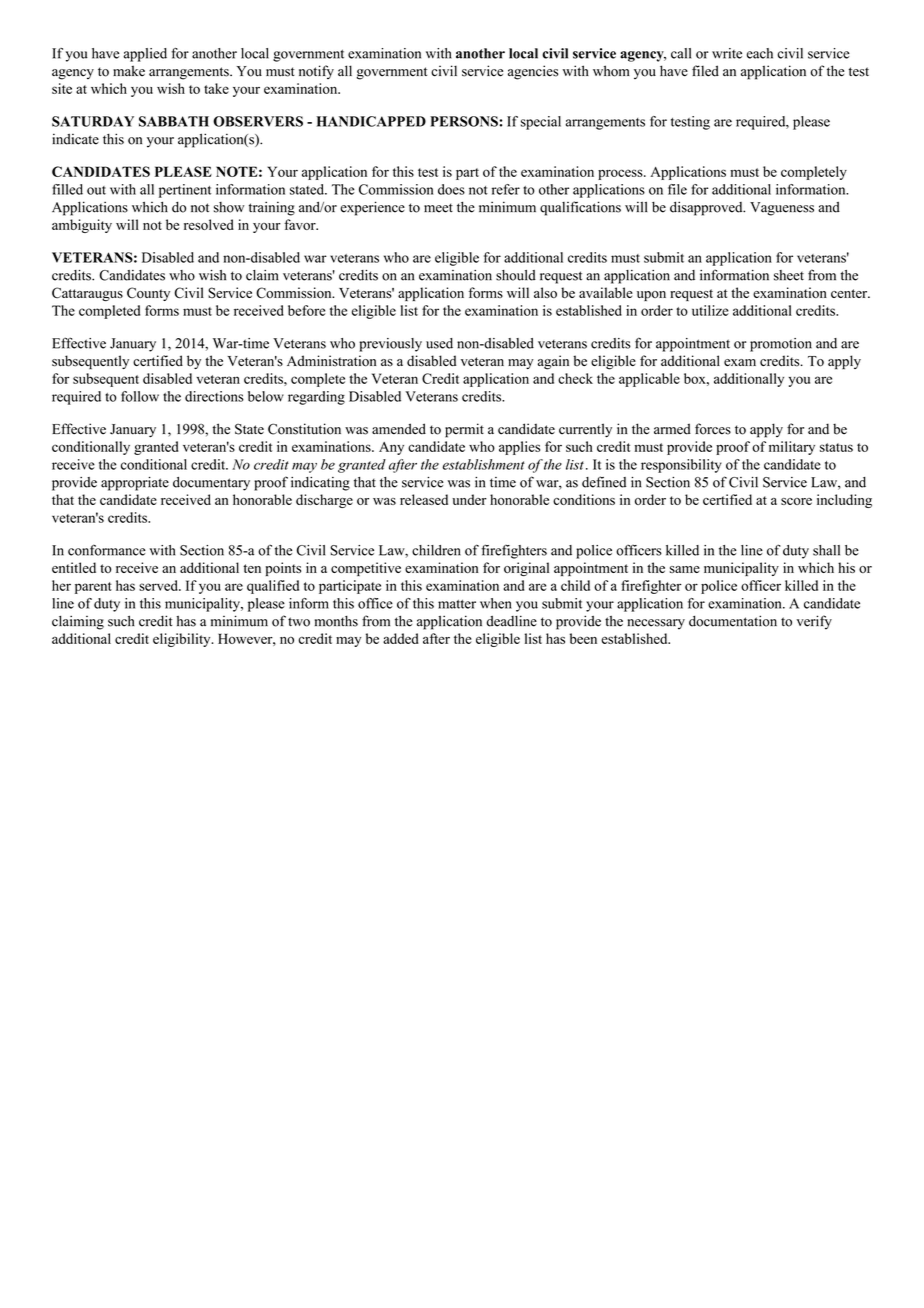 The width and height of the page is (924, 1308). I want to click on eligibility, so click(183, 640).
